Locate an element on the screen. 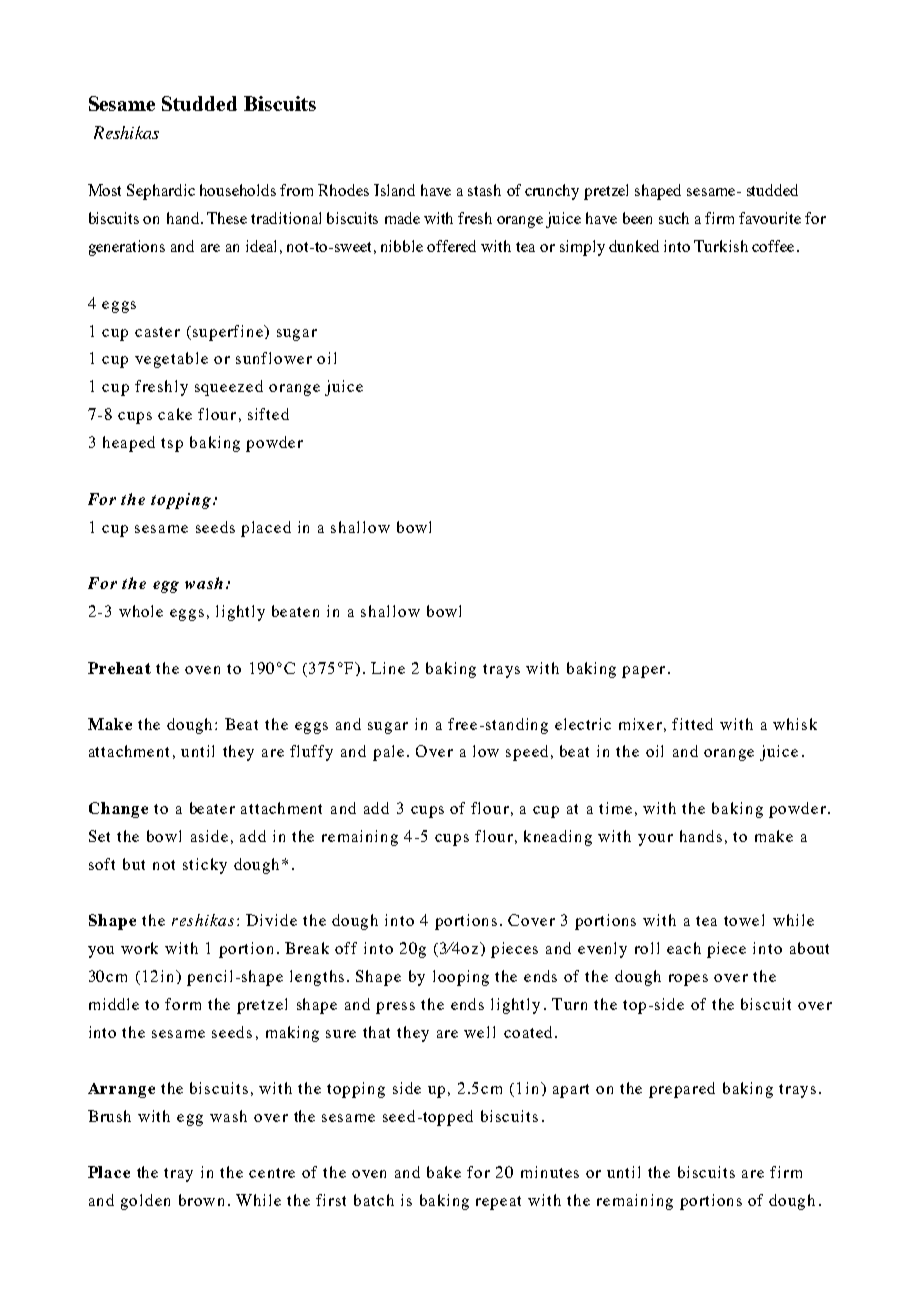  These is located at coordinates (227, 218).
